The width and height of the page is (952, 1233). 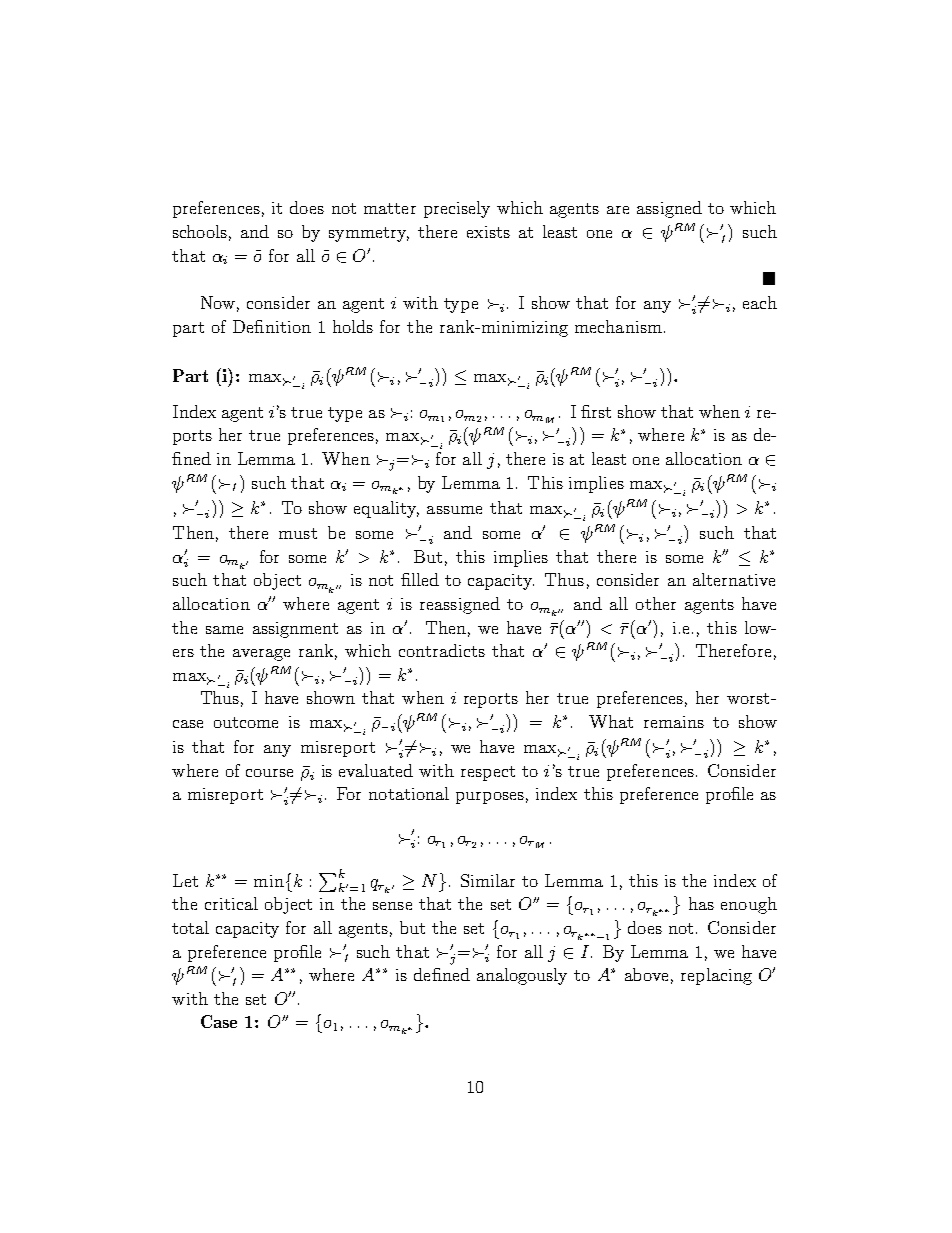 I want to click on Now, so click(x=218, y=302).
